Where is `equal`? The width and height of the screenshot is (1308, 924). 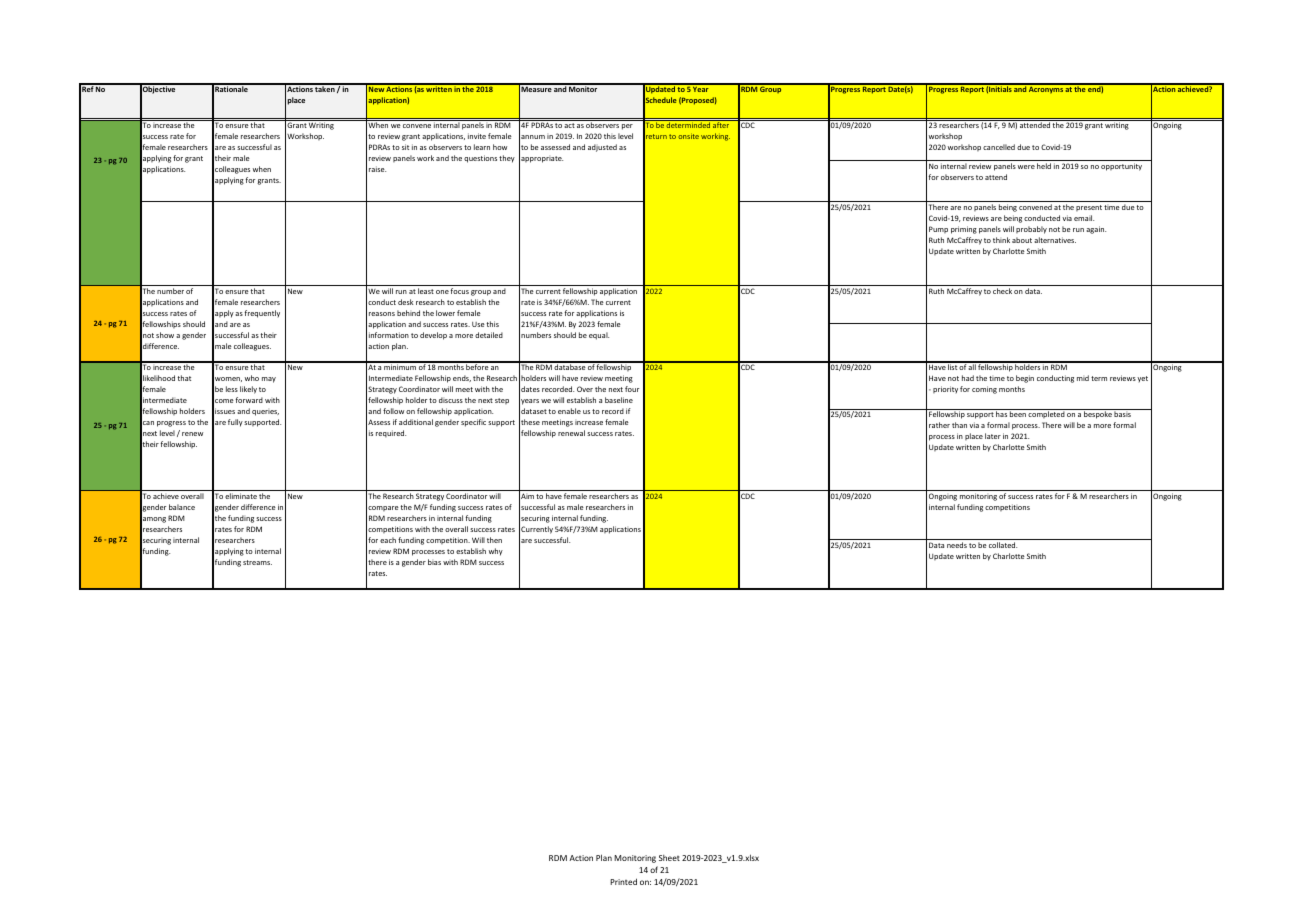 equal is located at coordinates (599, 336).
